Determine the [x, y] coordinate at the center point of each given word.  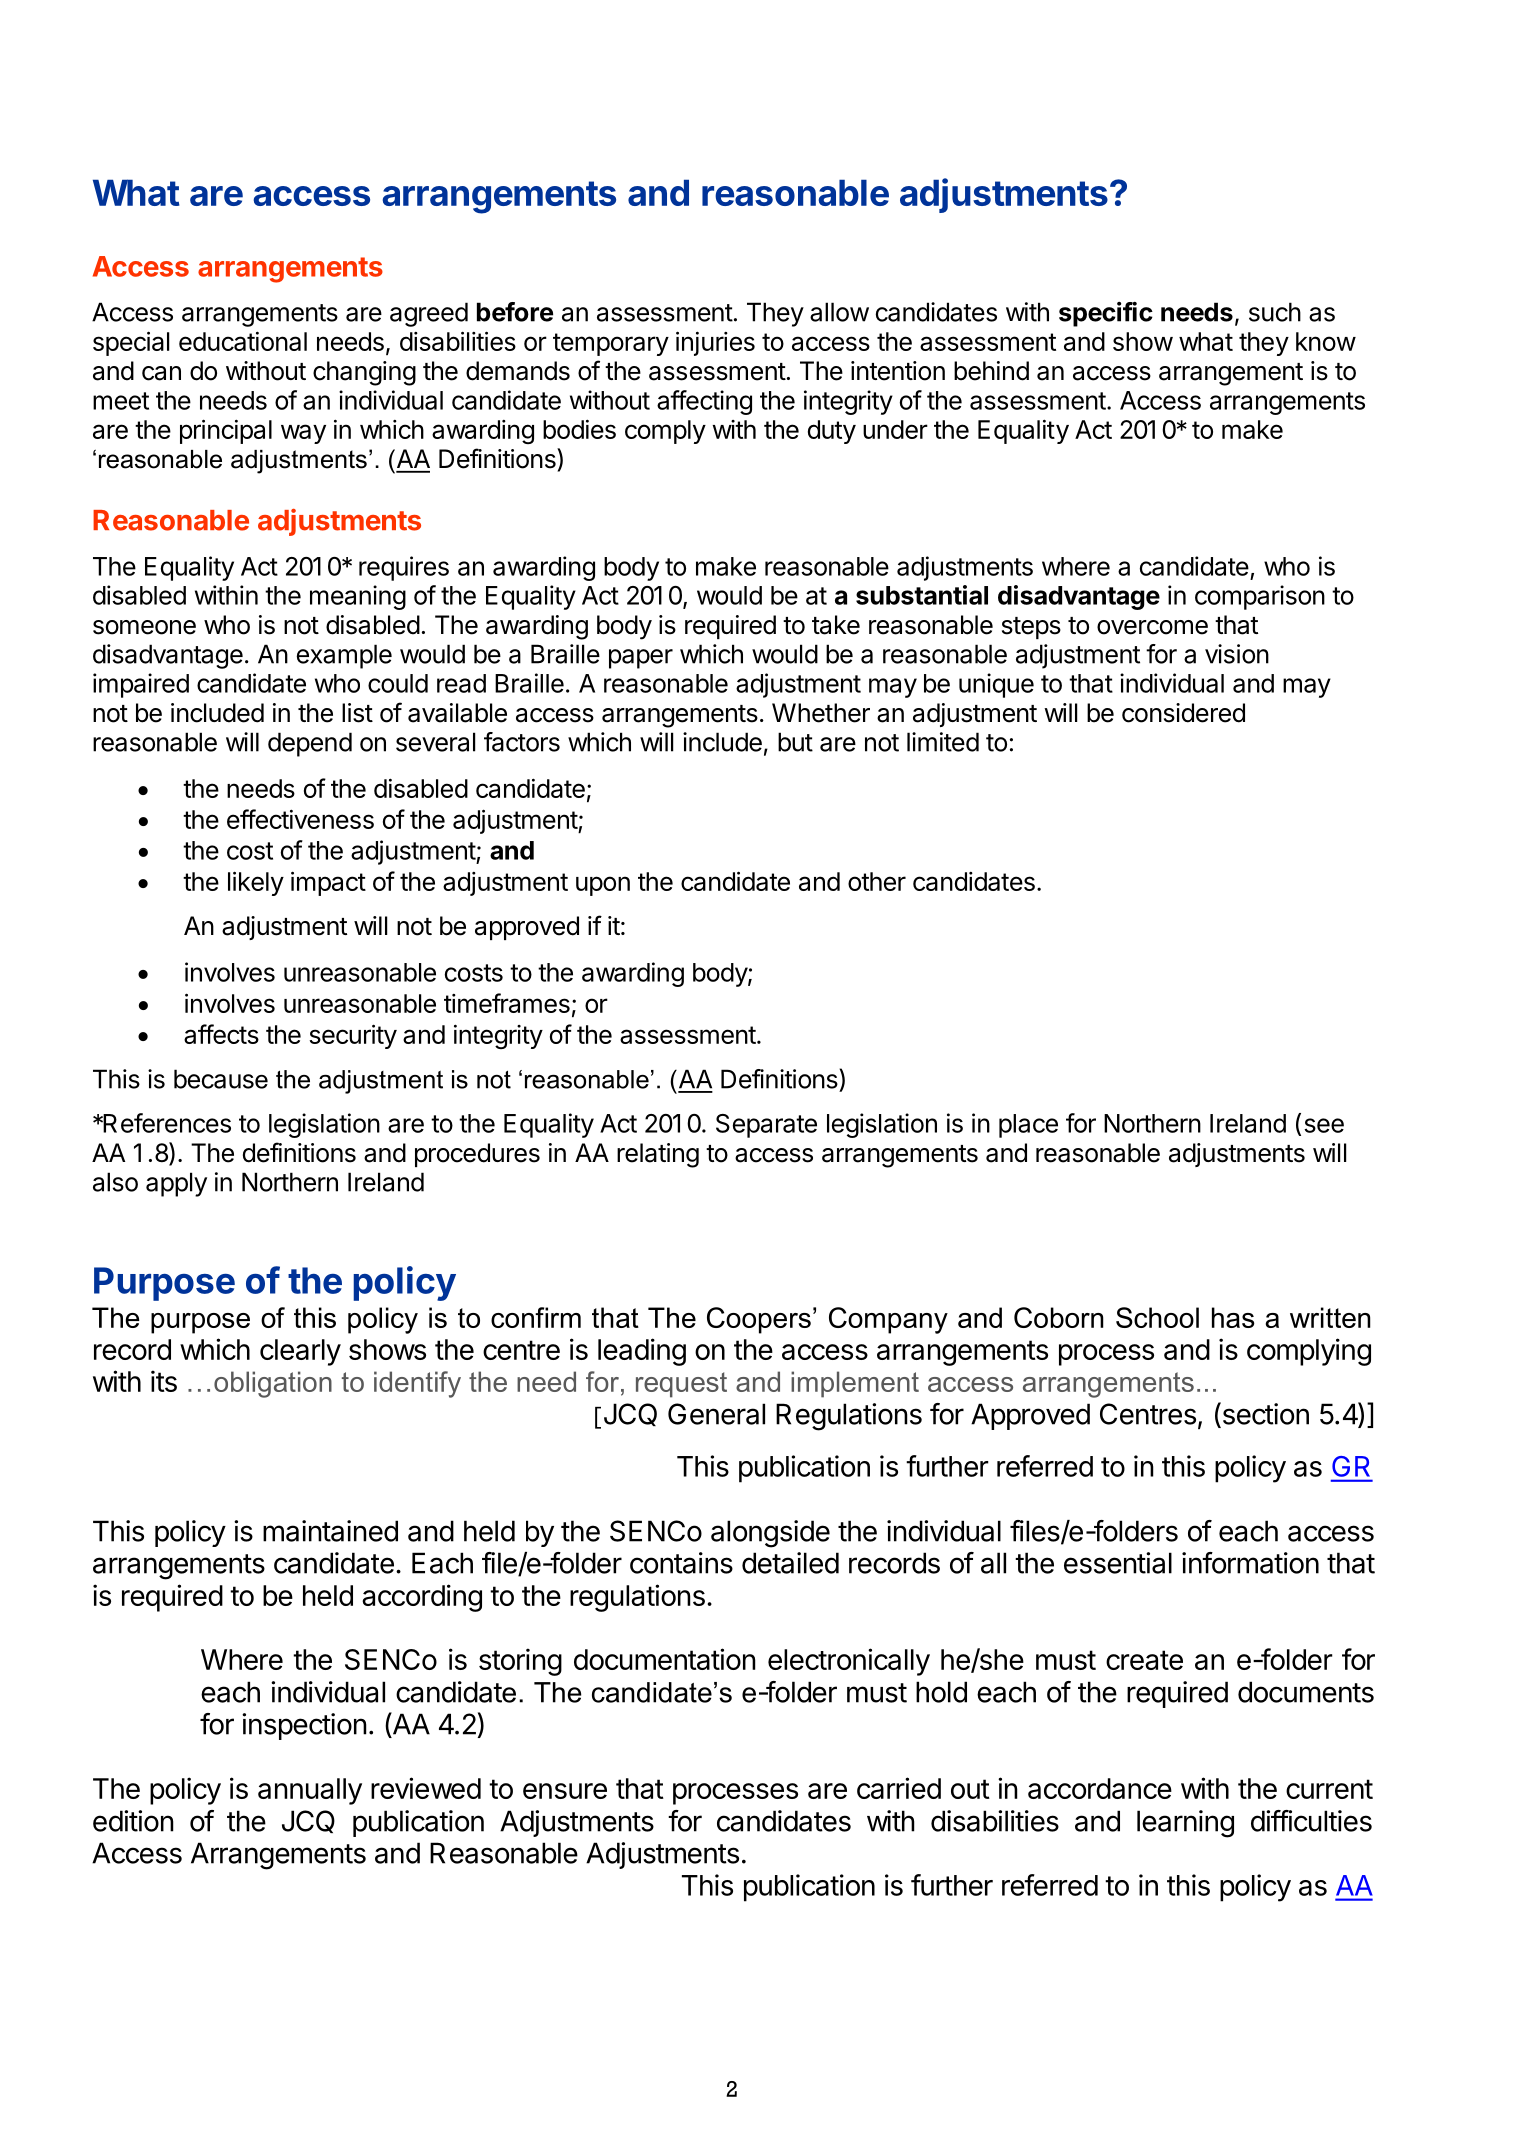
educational [243, 341]
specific [1106, 314]
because [221, 1079]
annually [310, 1791]
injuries [715, 343]
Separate [766, 1126]
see [1324, 1125]
